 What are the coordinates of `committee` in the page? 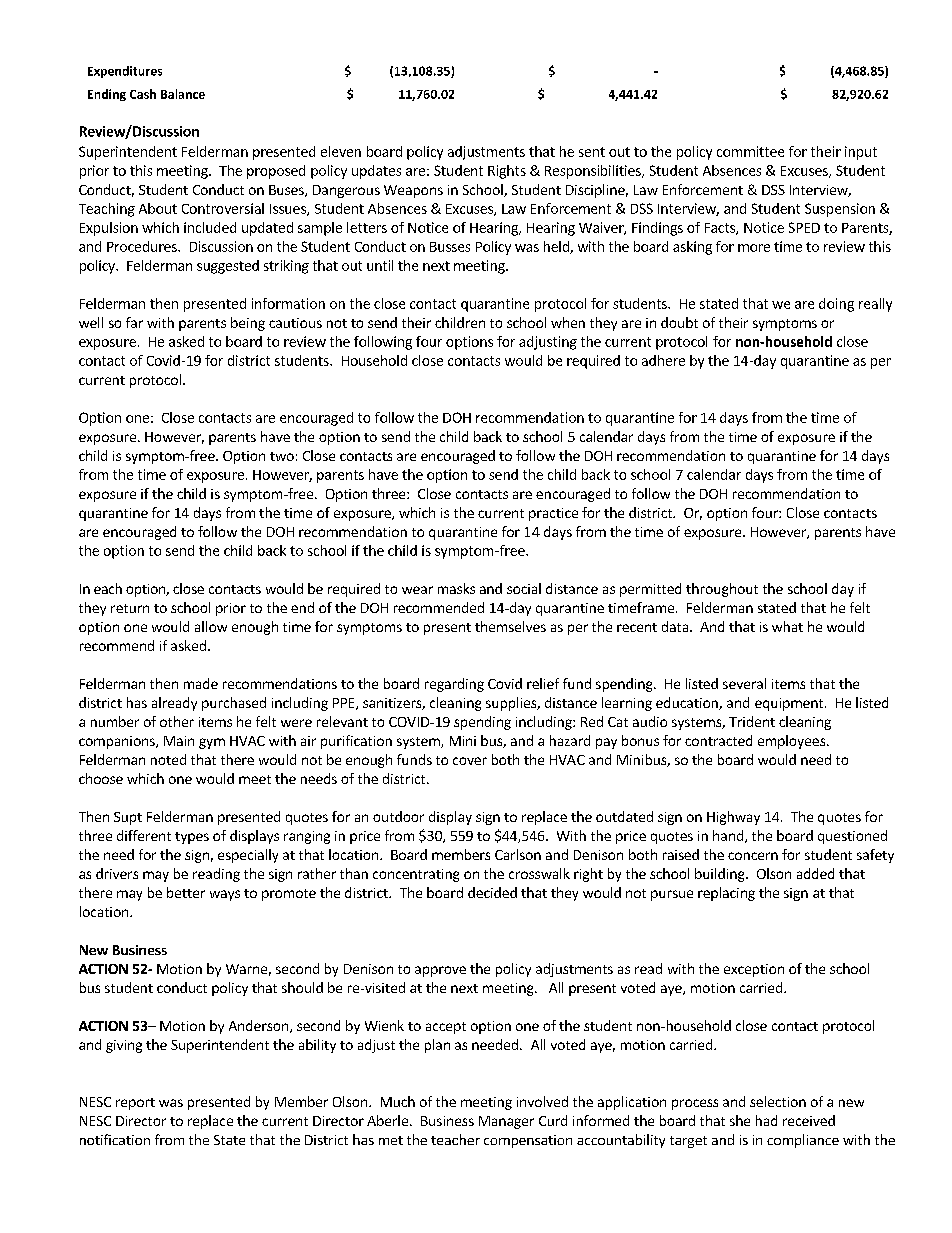 It's located at (750, 151).
